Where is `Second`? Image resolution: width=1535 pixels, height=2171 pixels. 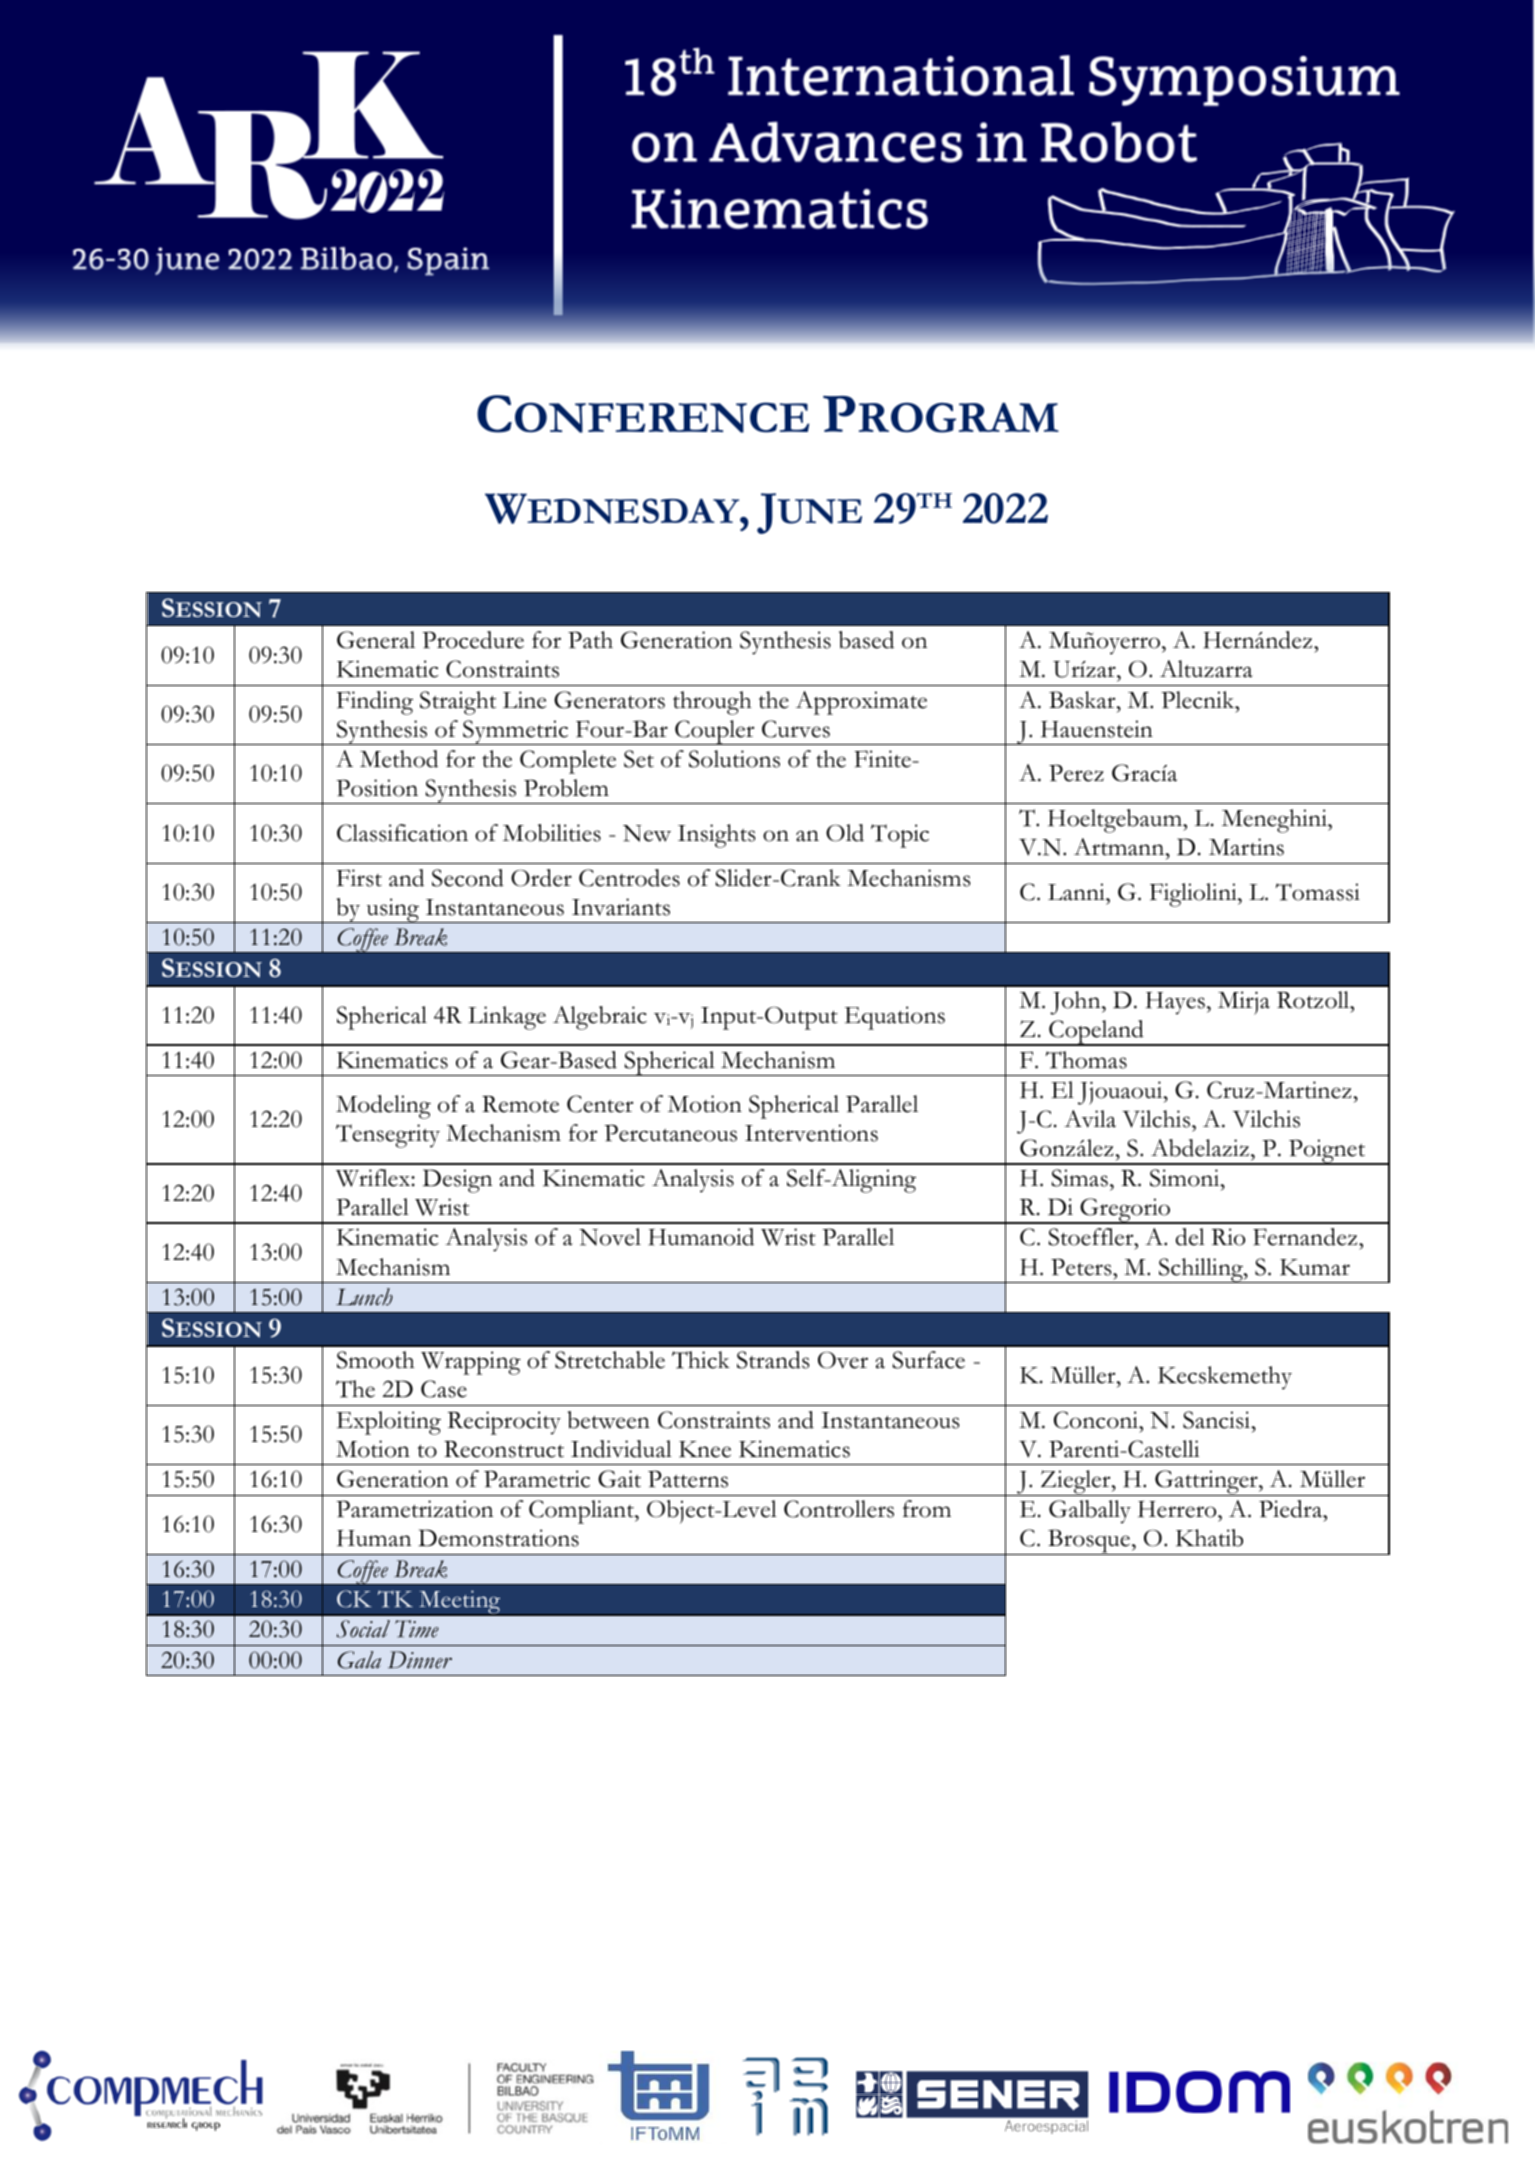
Second is located at coordinates (468, 878).
